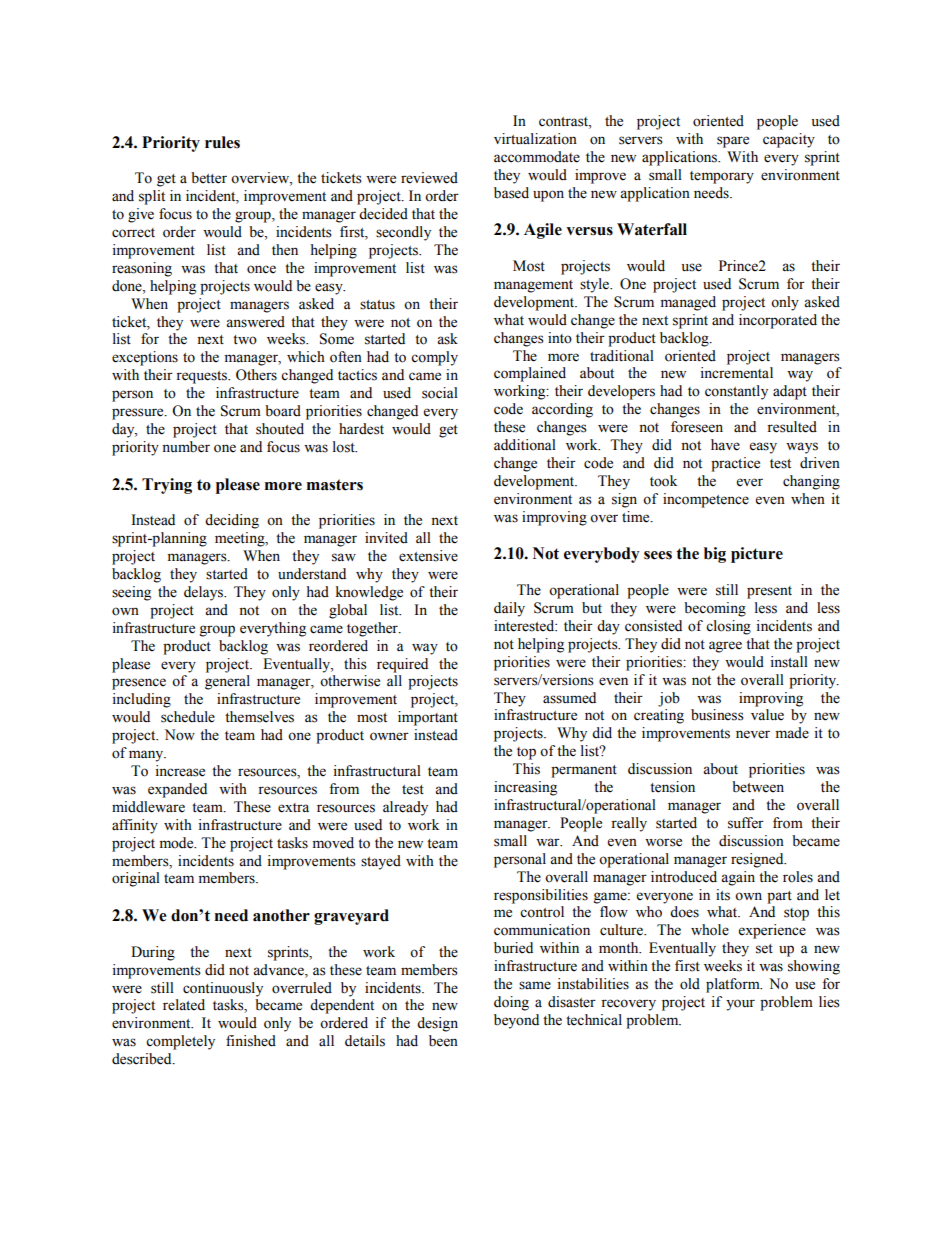  Describe the element at coordinates (209, 178) in the screenshot. I see `better` at that location.
